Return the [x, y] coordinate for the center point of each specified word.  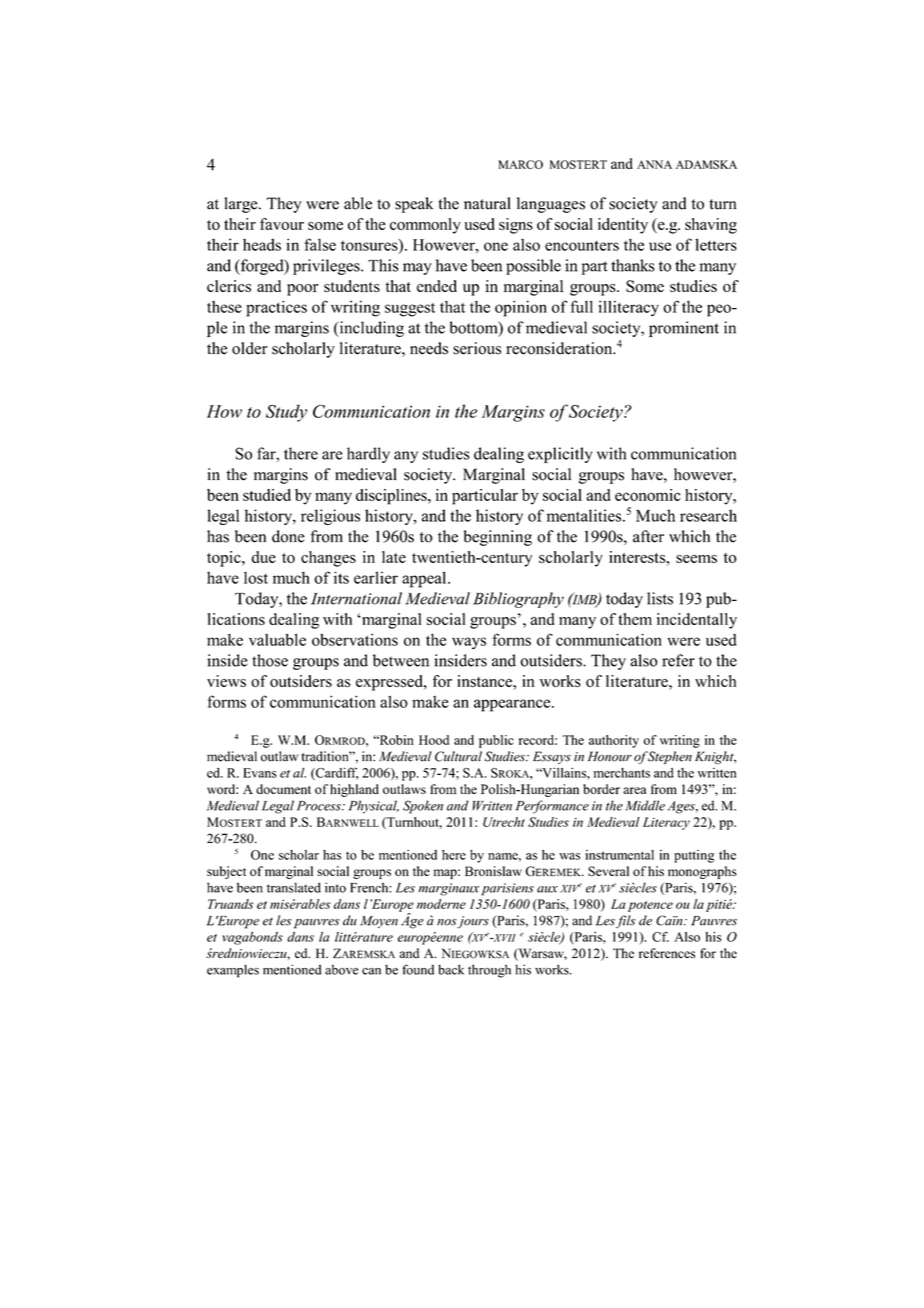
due [263, 557]
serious [477, 348]
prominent [684, 329]
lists [660, 598]
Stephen [669, 757]
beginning [498, 538]
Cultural [458, 756]
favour [282, 224]
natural [487, 203]
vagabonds [252, 938]
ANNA [654, 164]
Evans [260, 773]
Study [286, 413]
